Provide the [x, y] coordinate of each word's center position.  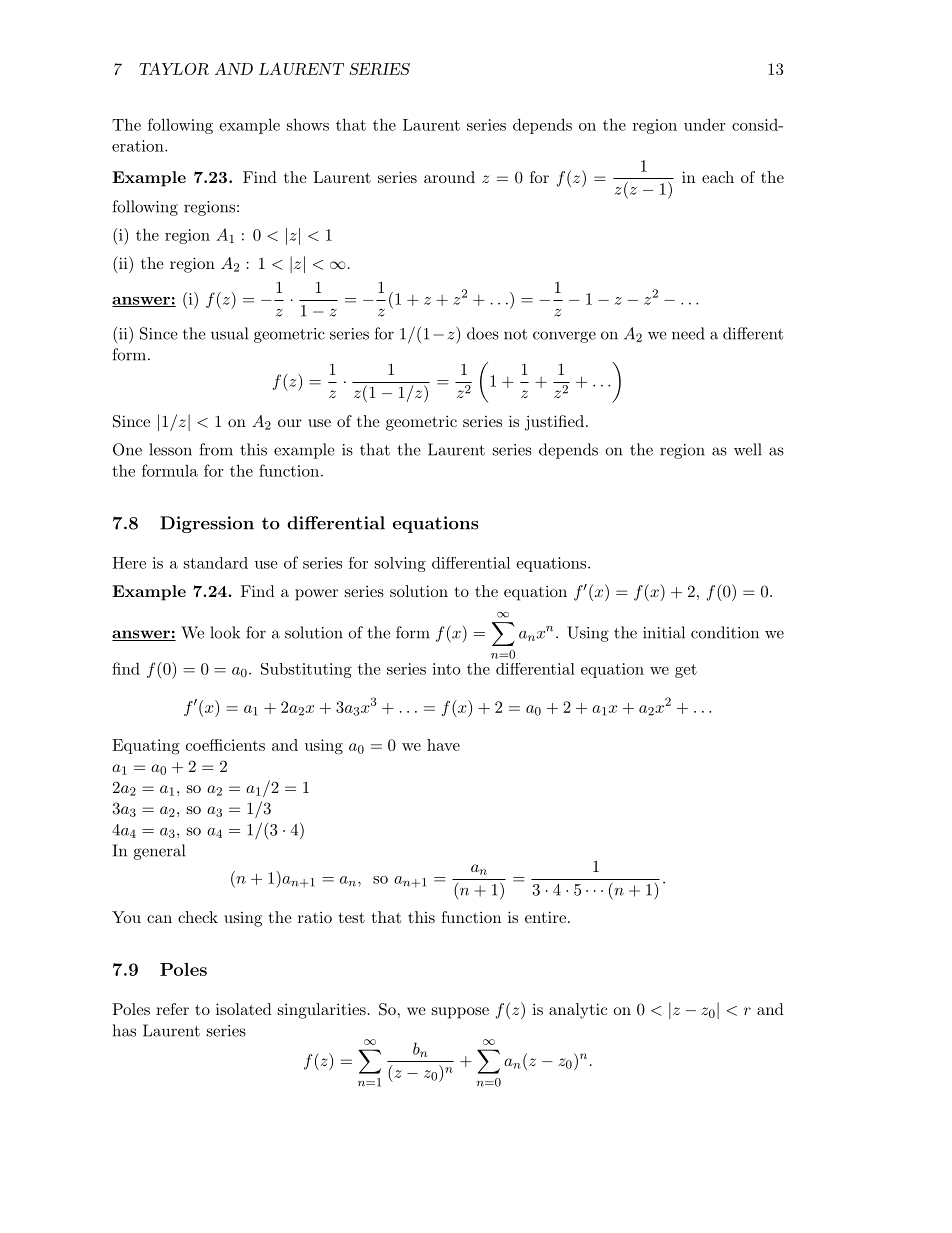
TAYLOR [174, 68]
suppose [460, 1013]
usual [229, 333]
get [686, 671]
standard [216, 563]
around [449, 177]
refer [172, 1009]
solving [400, 564]
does [483, 333]
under [704, 124]
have [443, 745]
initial [664, 632]
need [688, 333]
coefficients [225, 745]
